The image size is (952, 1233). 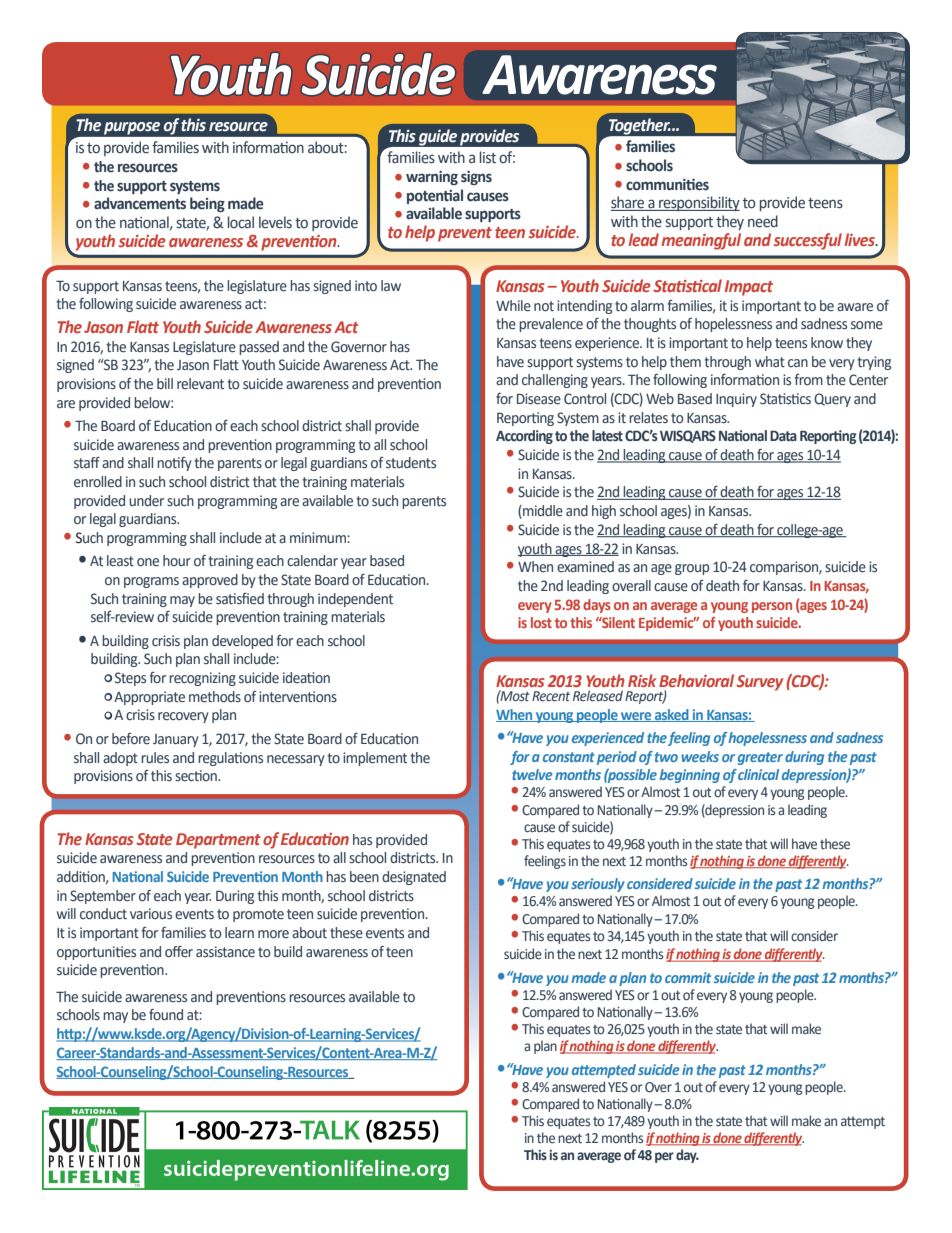 I want to click on bill, so click(x=165, y=383).
